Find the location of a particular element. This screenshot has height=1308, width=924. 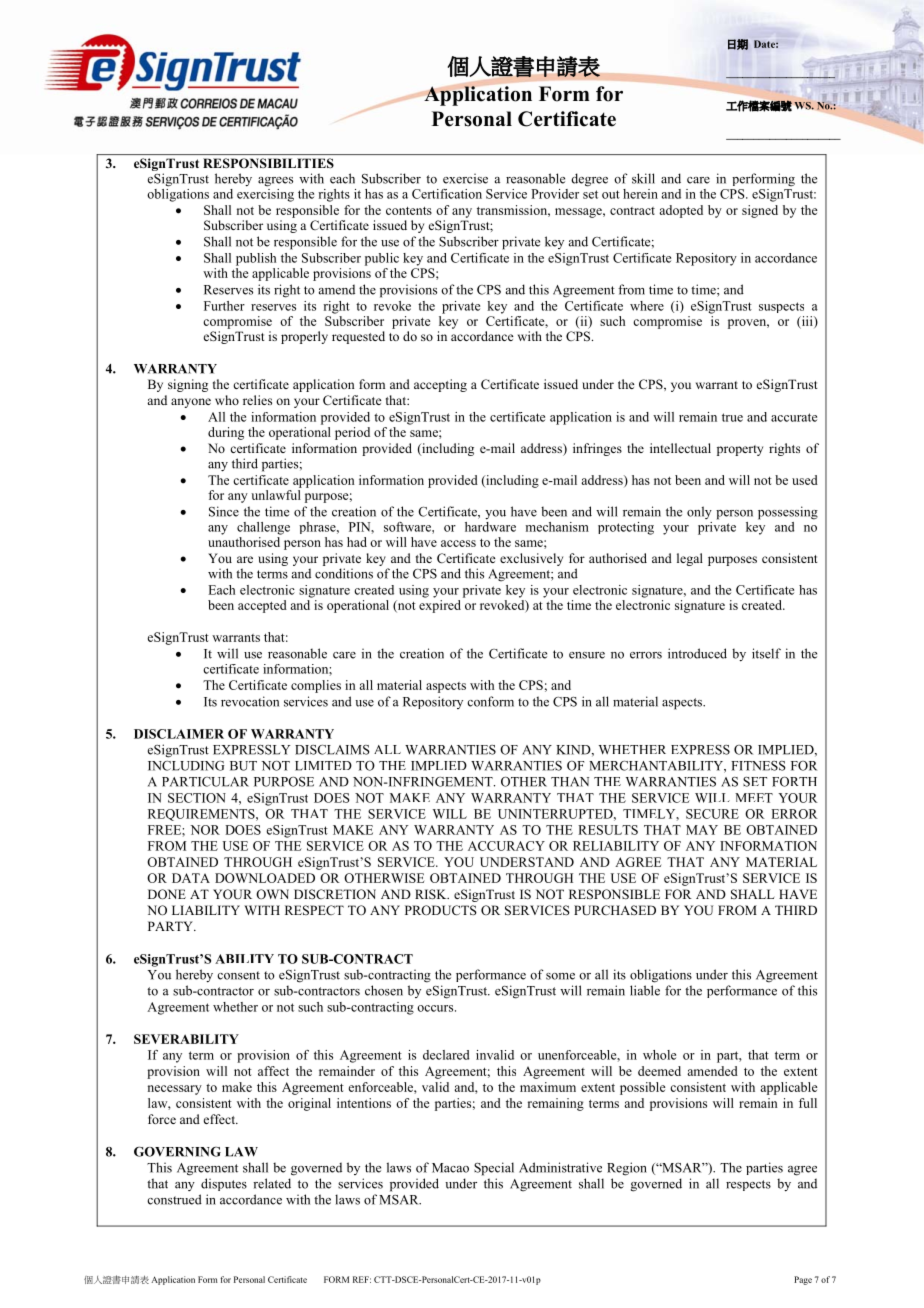

PRODUCTS is located at coordinates (441, 910).
